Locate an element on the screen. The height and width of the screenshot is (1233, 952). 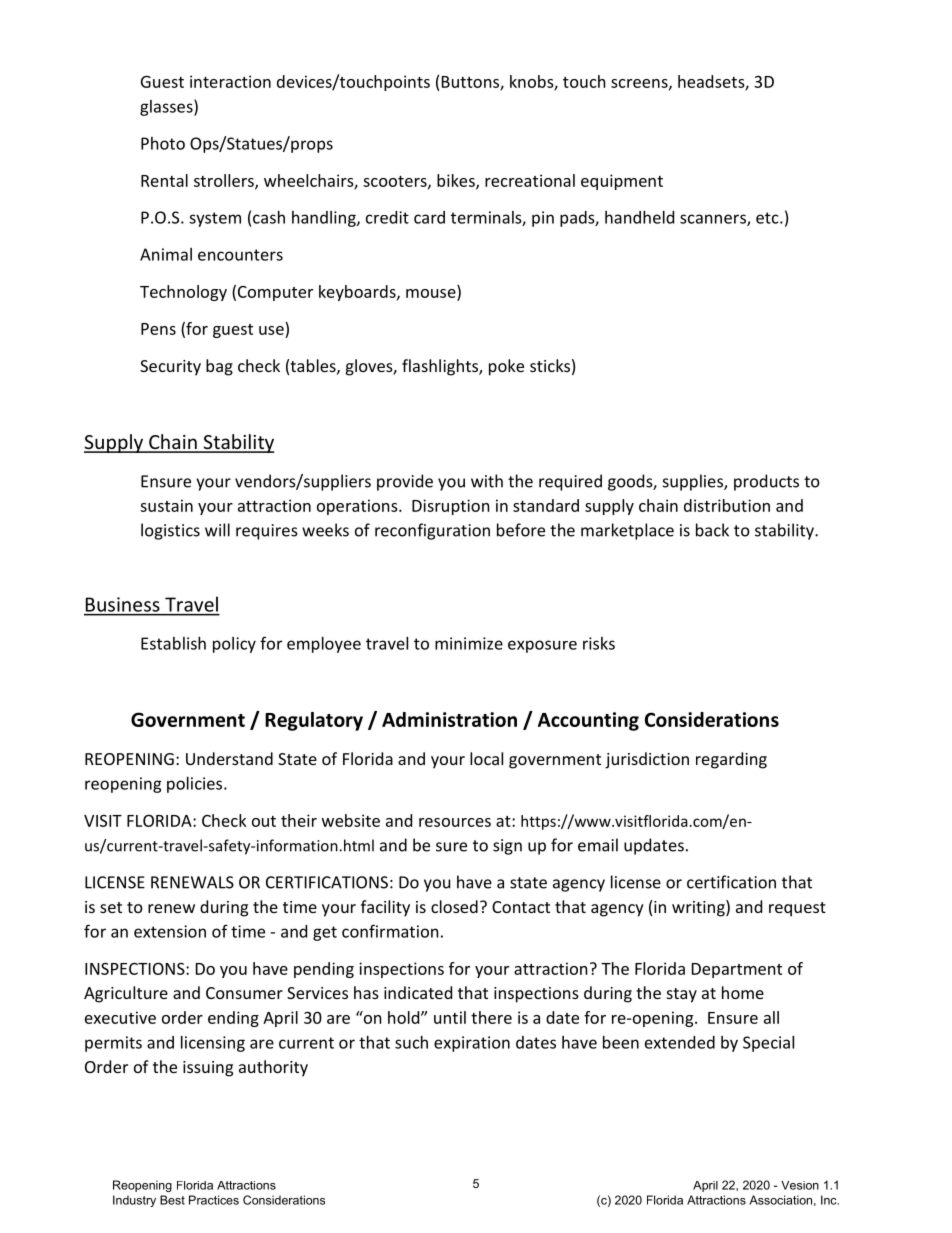
Practices is located at coordinates (214, 1200).
